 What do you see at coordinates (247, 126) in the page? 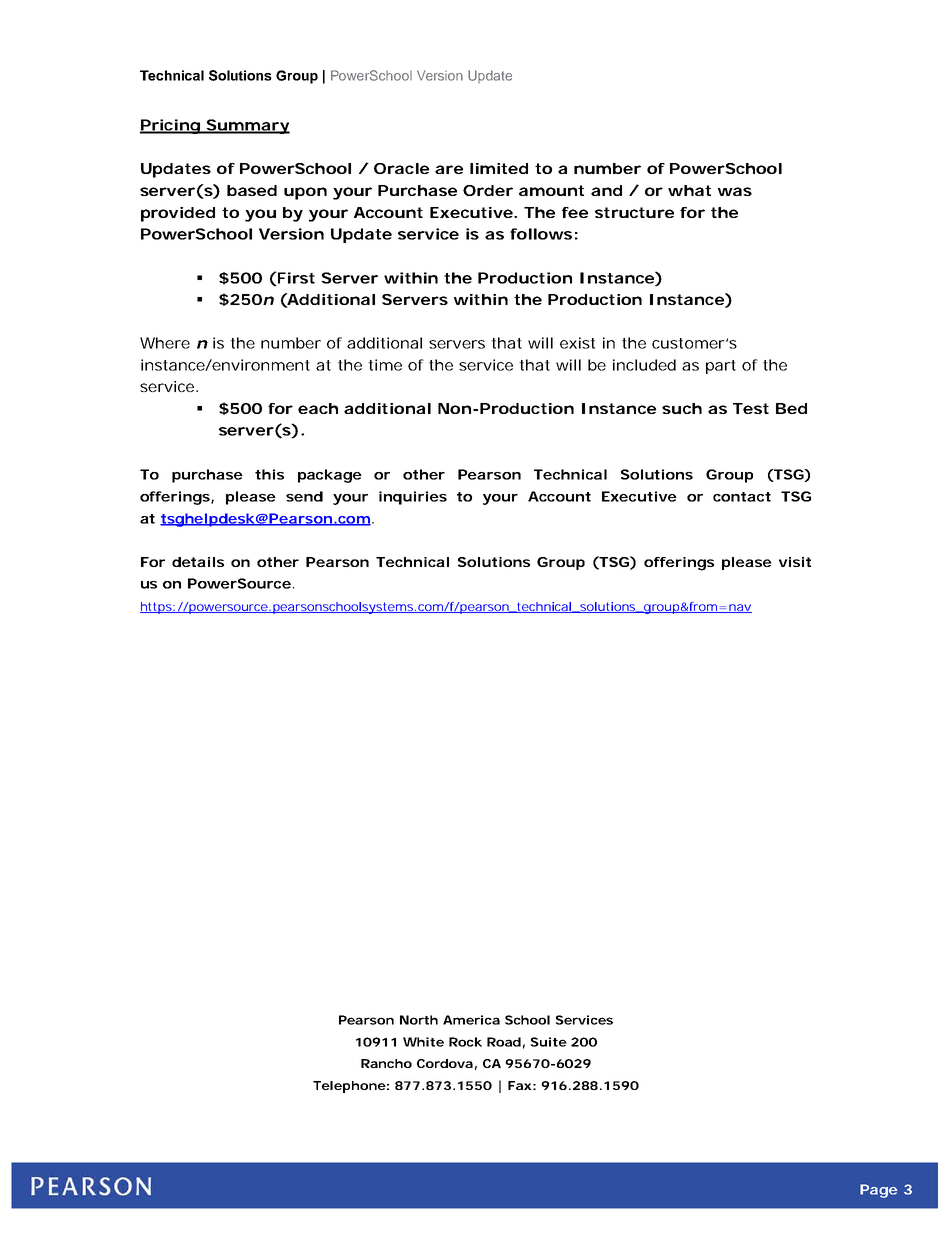
I see `Summary` at bounding box center [247, 126].
